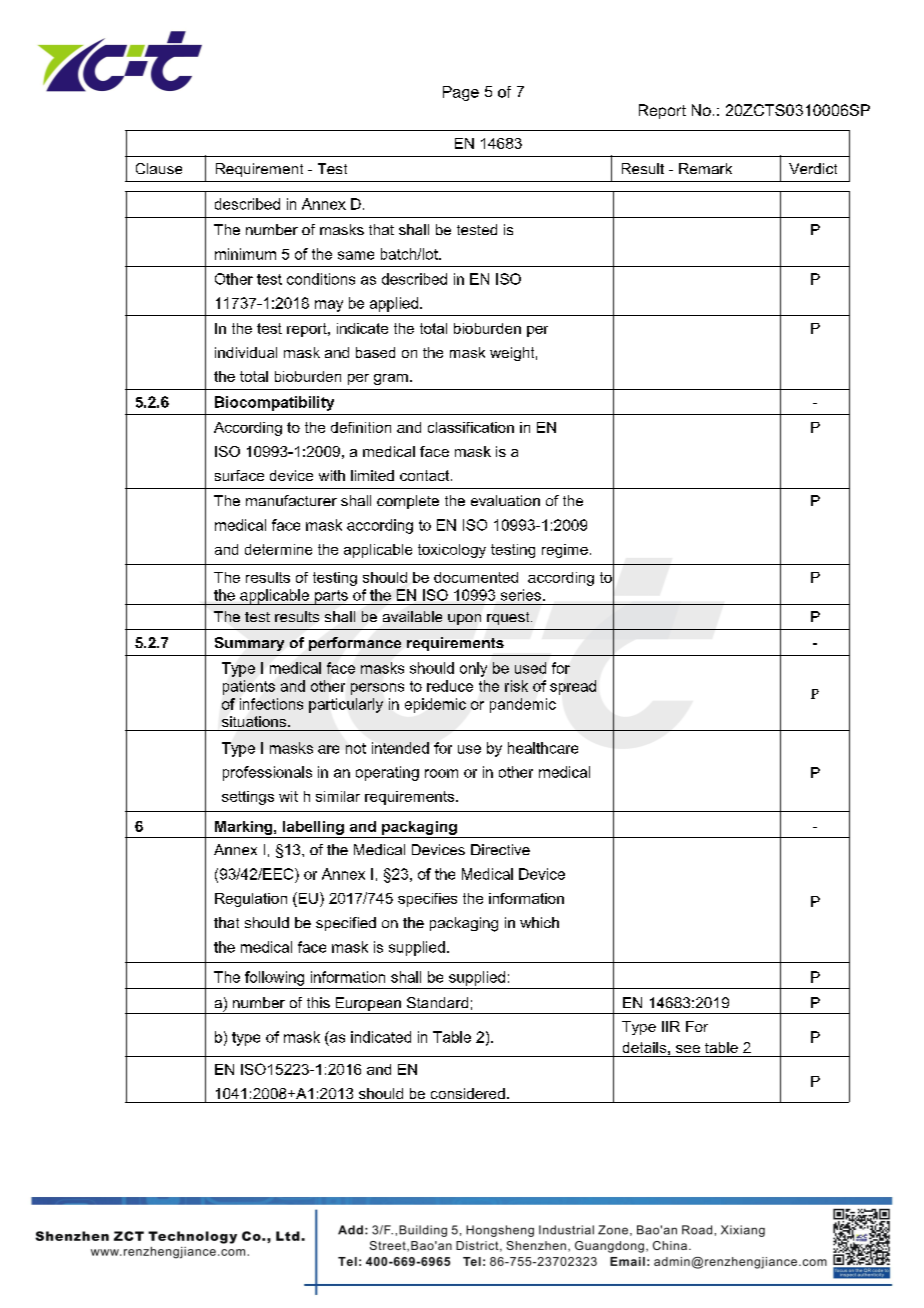  What do you see at coordinates (246, 352) in the document?
I see `individual` at bounding box center [246, 352].
